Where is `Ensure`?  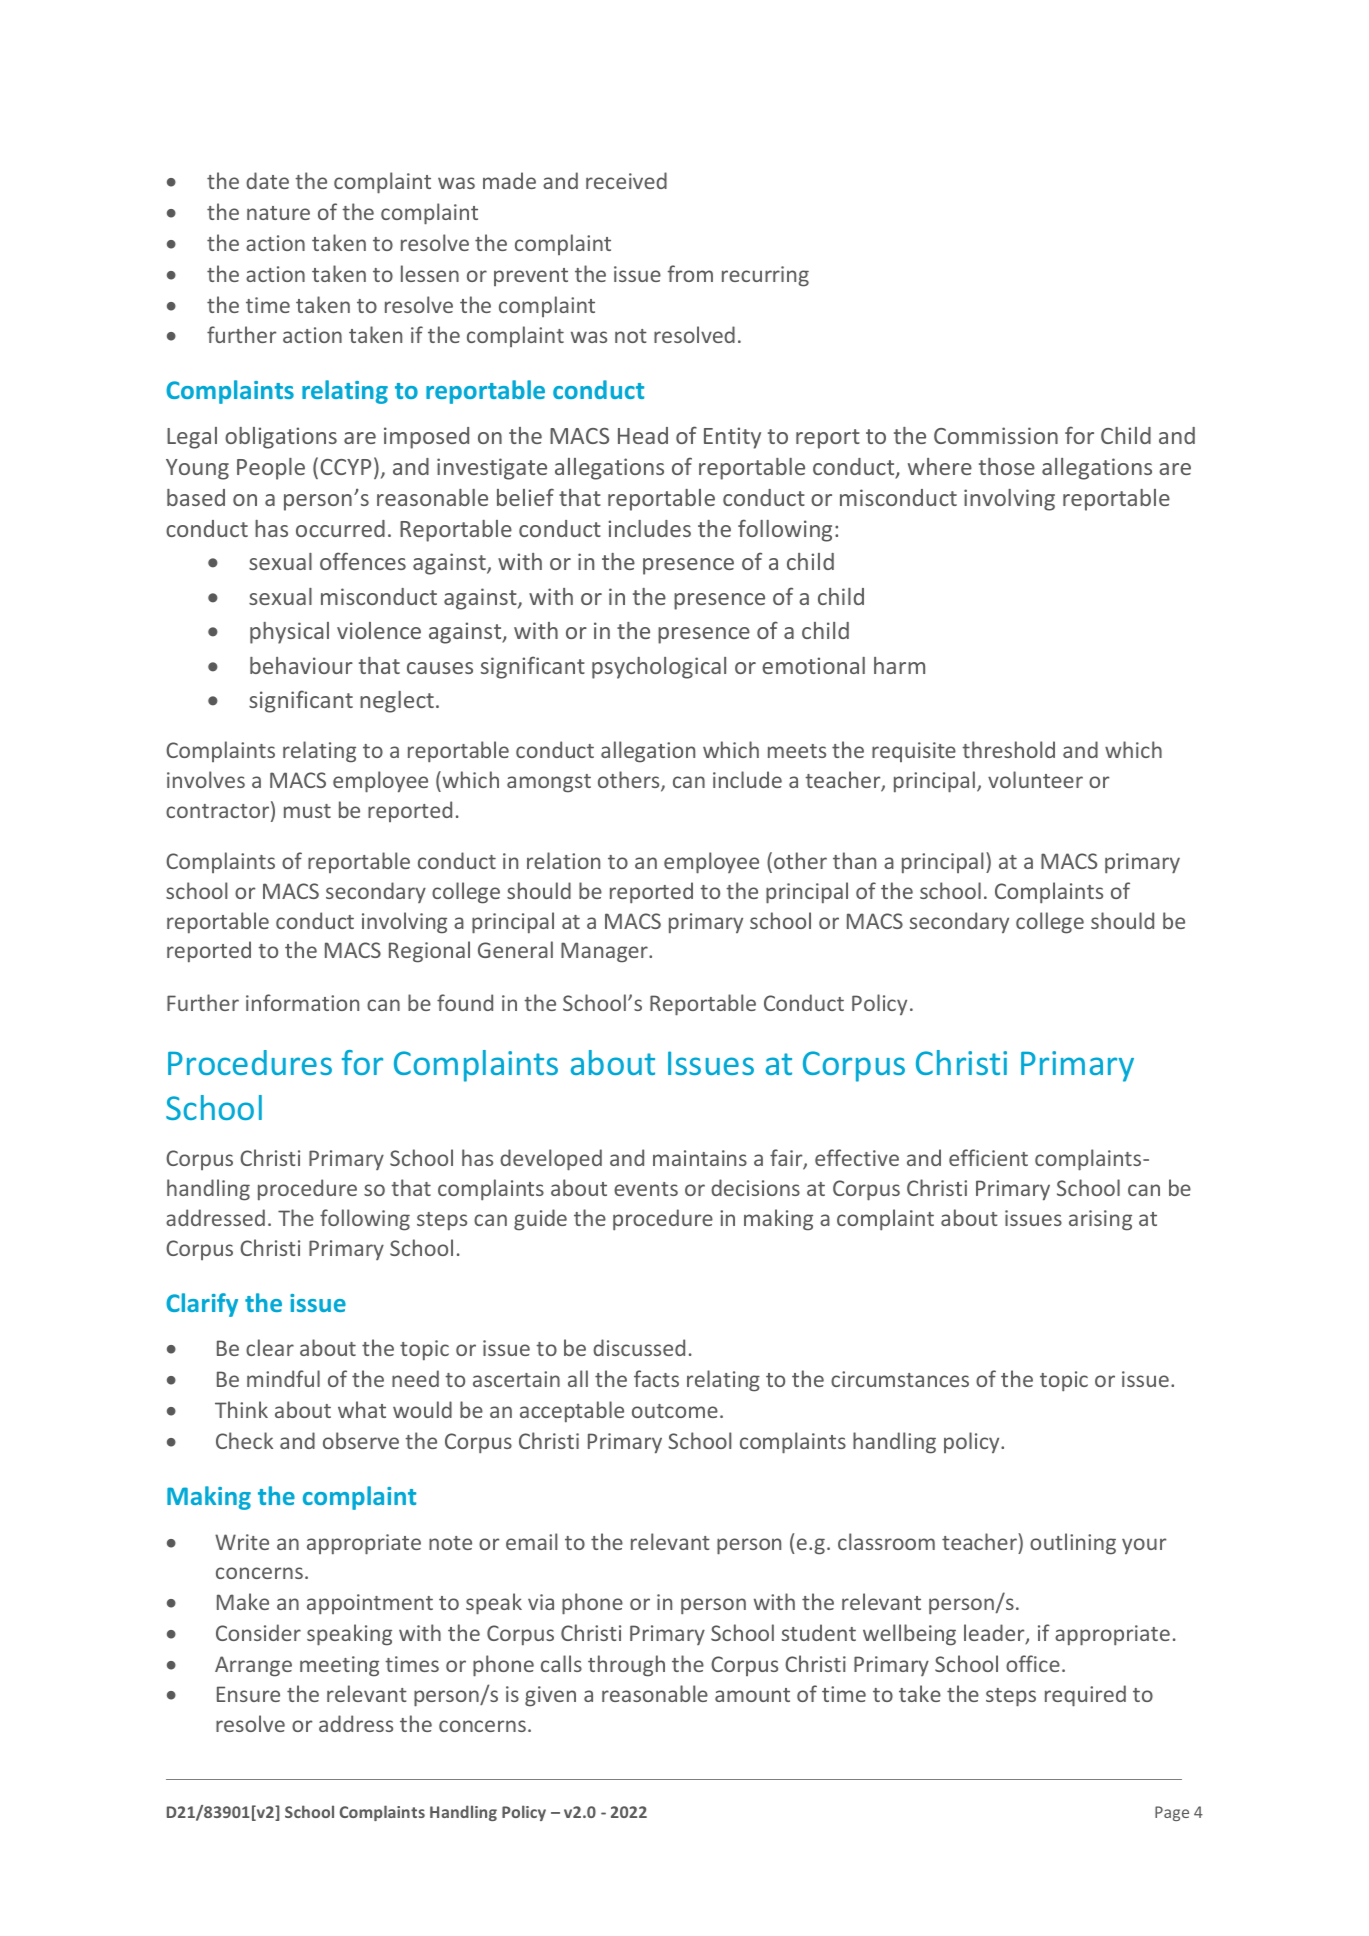 Ensure is located at coordinates (248, 1694).
